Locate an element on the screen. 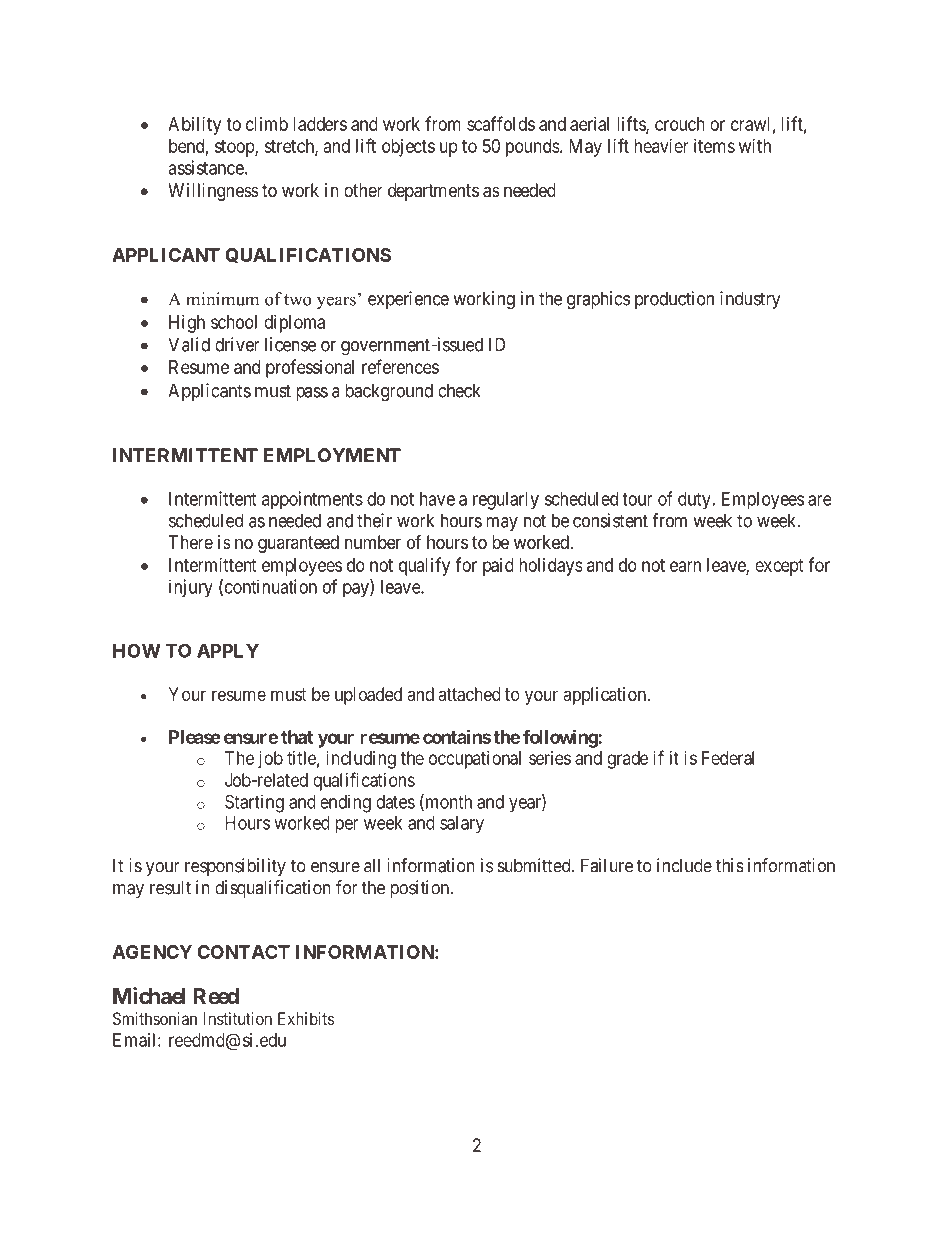 Image resolution: width=952 pixels, height=1233 pixels. Institution is located at coordinates (237, 1018).
